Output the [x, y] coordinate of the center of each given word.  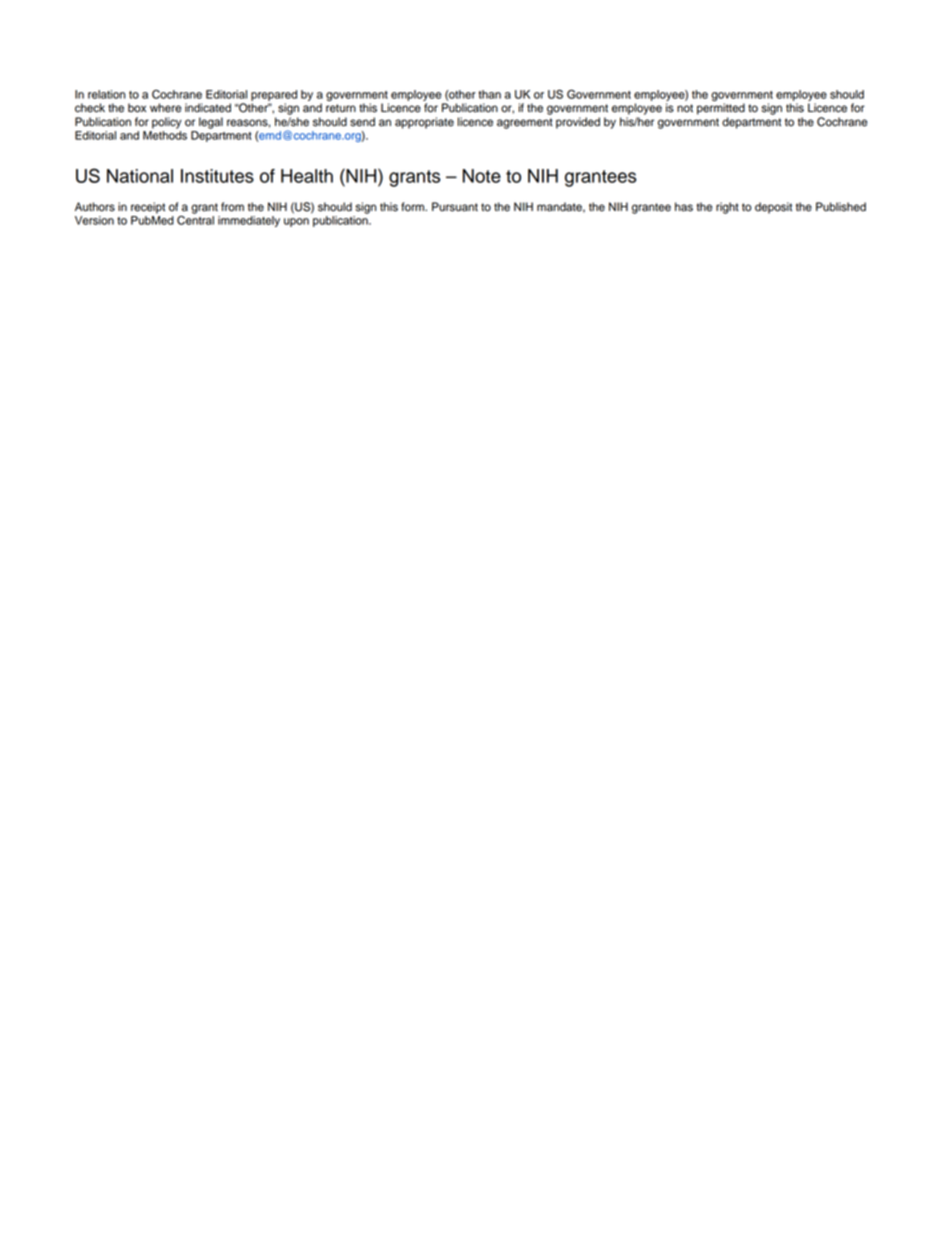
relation [106, 94]
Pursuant [455, 207]
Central [195, 219]
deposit [773, 208]
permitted [721, 109]
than [490, 94]
